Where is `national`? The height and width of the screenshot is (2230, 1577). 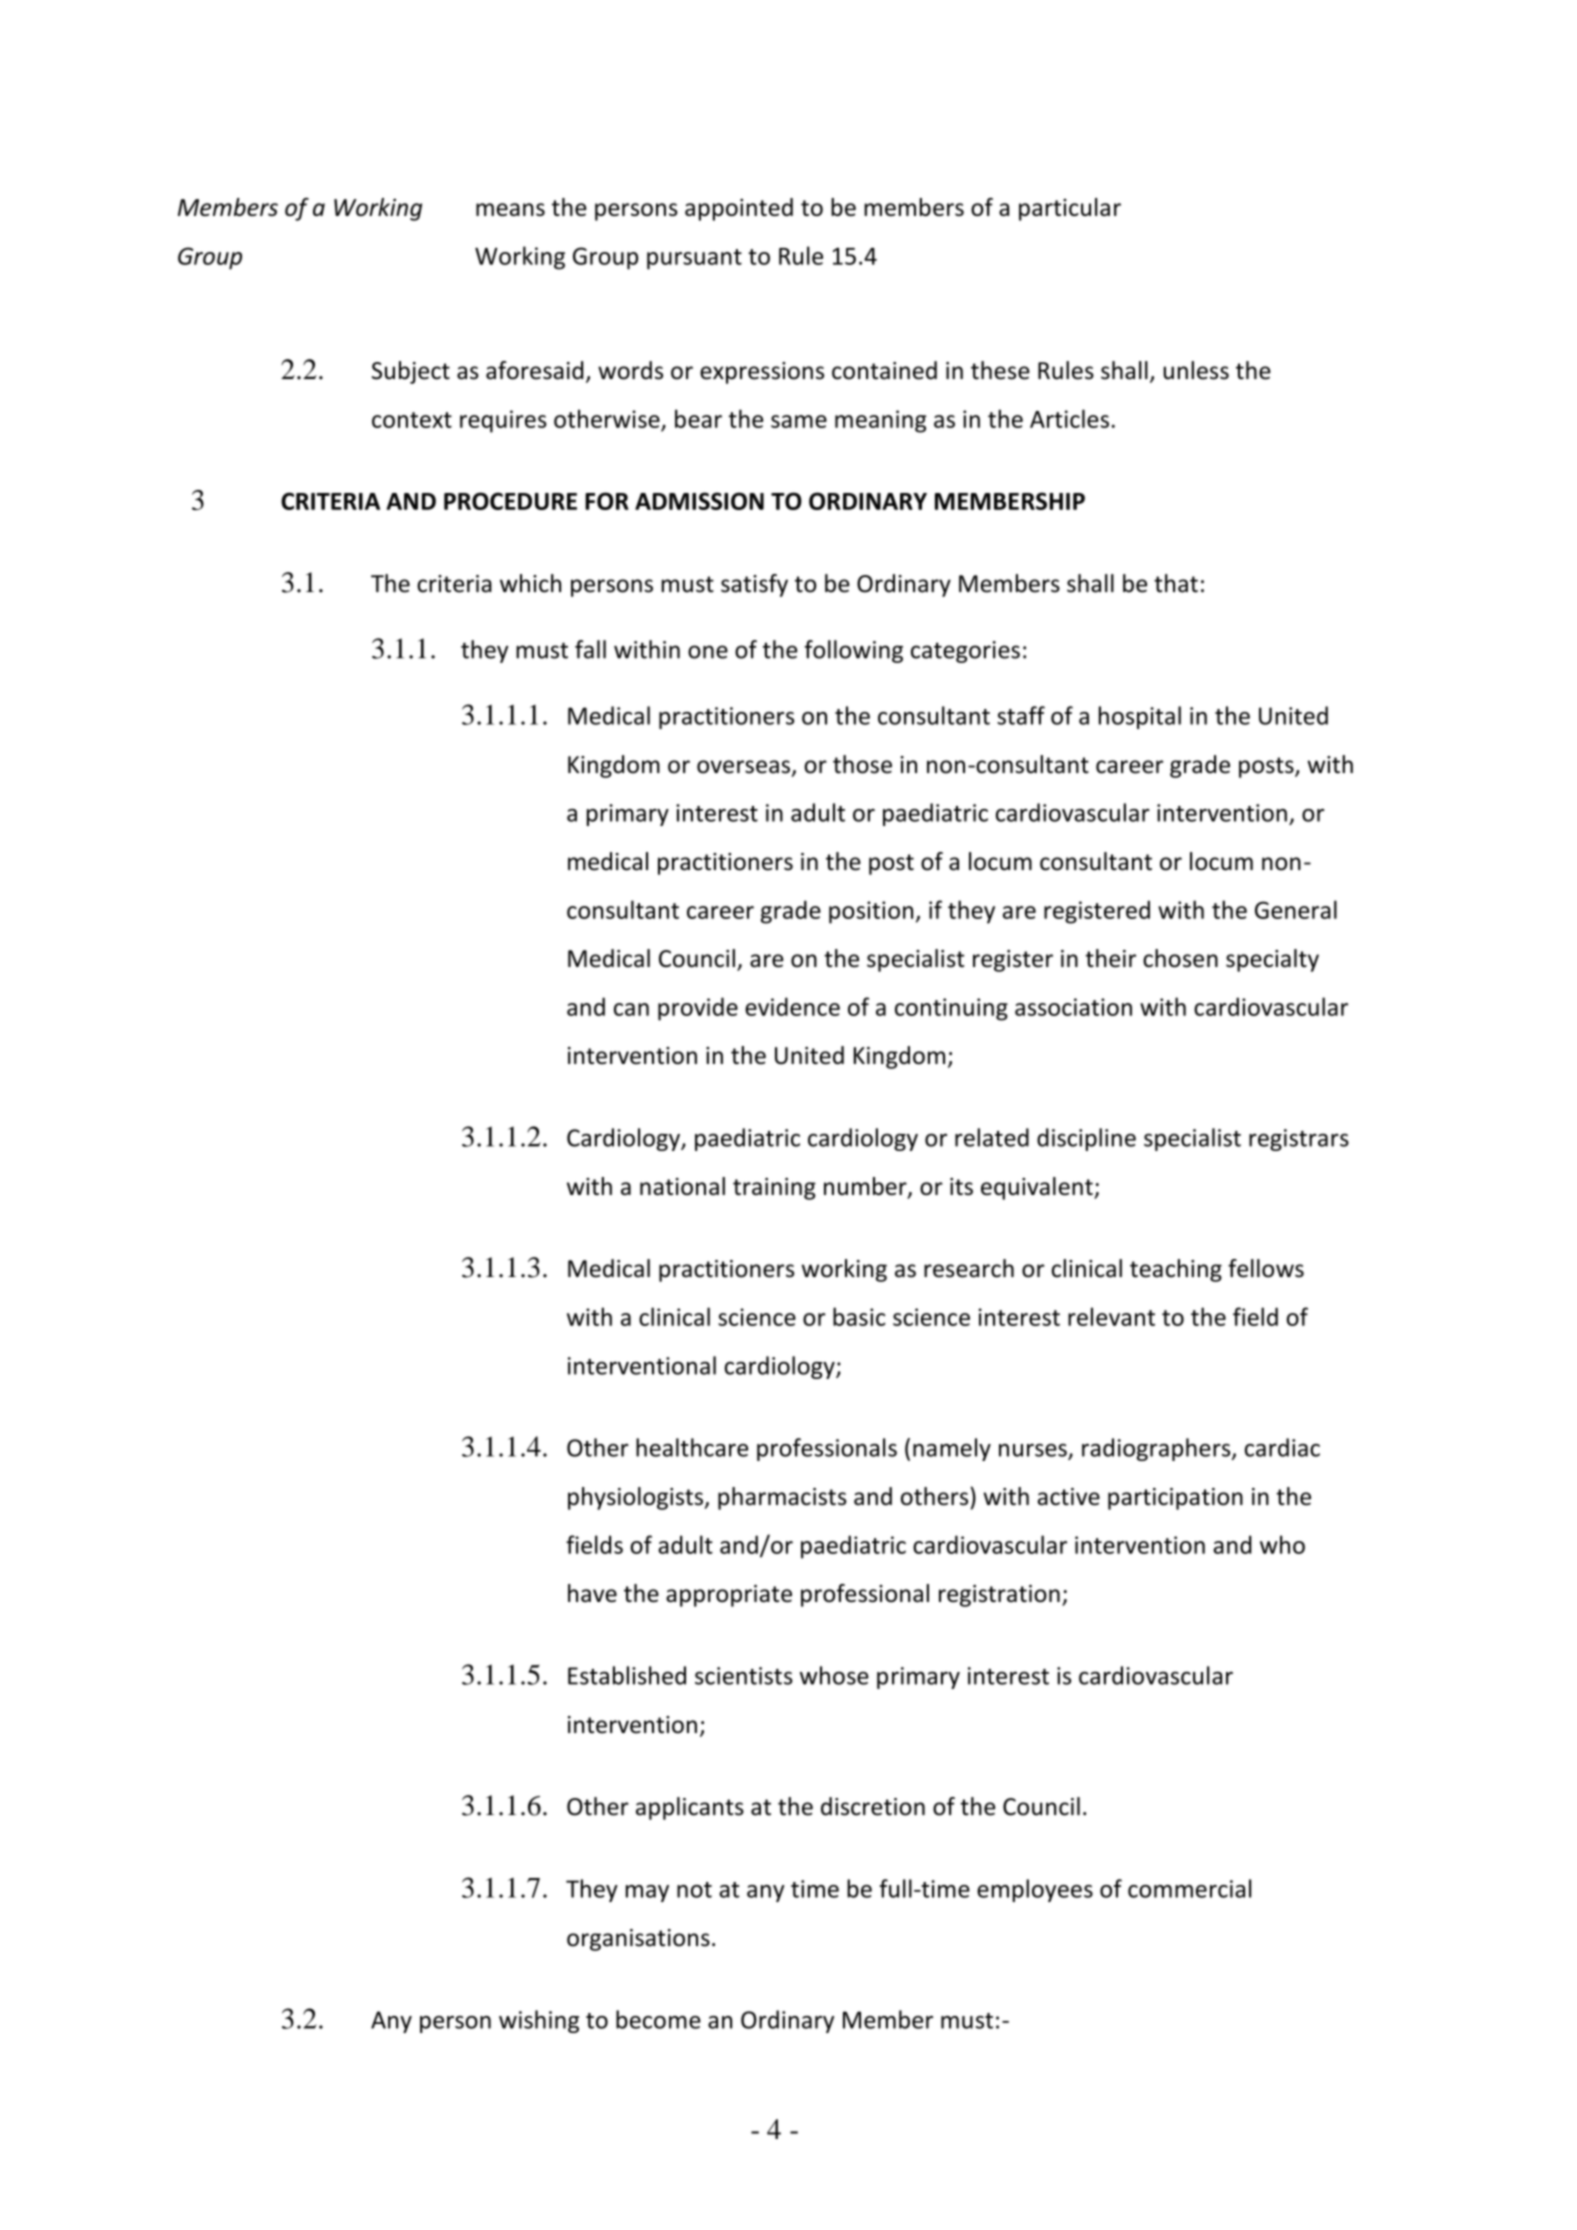 national is located at coordinates (682, 1186).
